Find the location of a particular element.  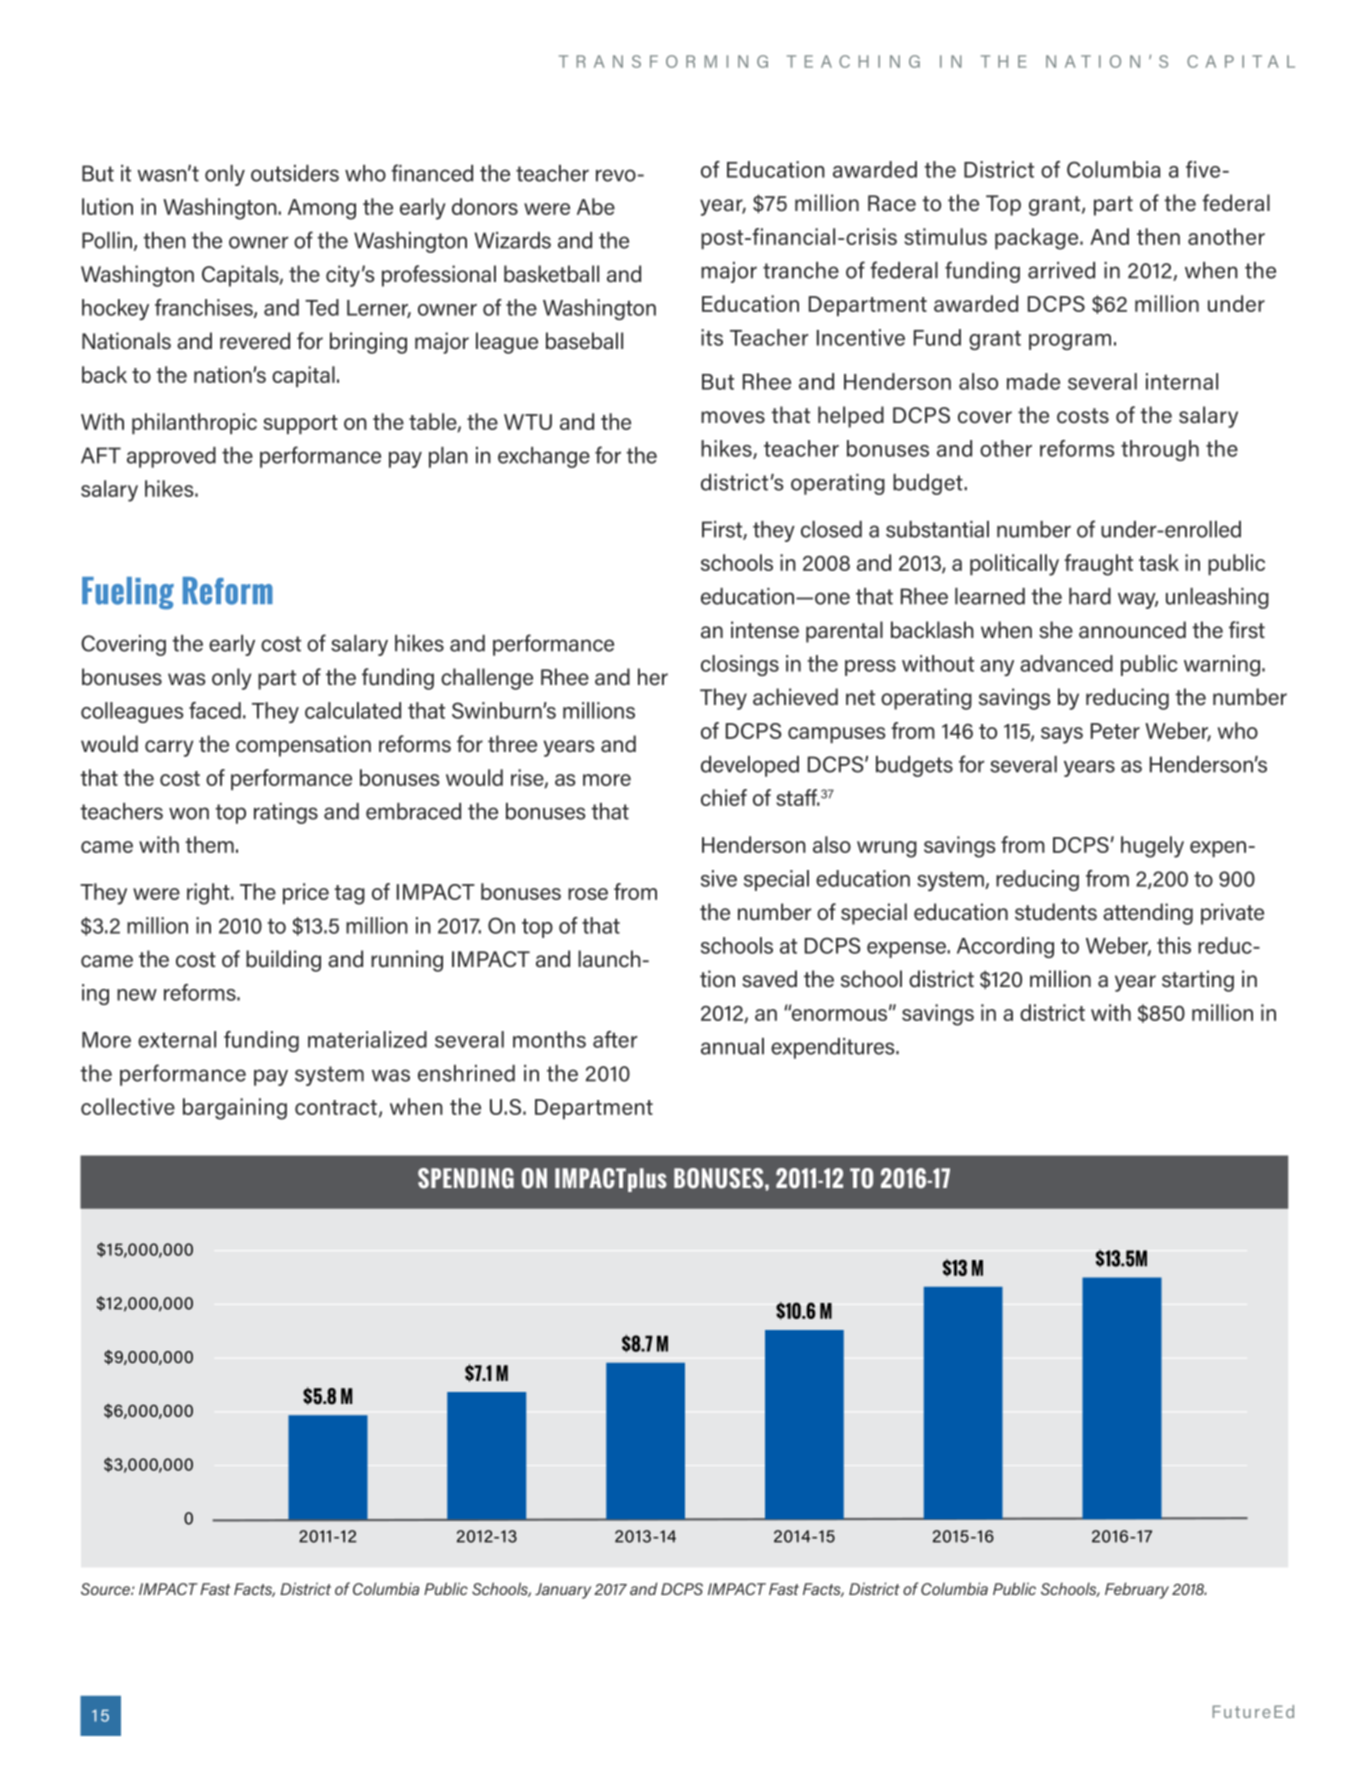

January is located at coordinates (563, 1591).
